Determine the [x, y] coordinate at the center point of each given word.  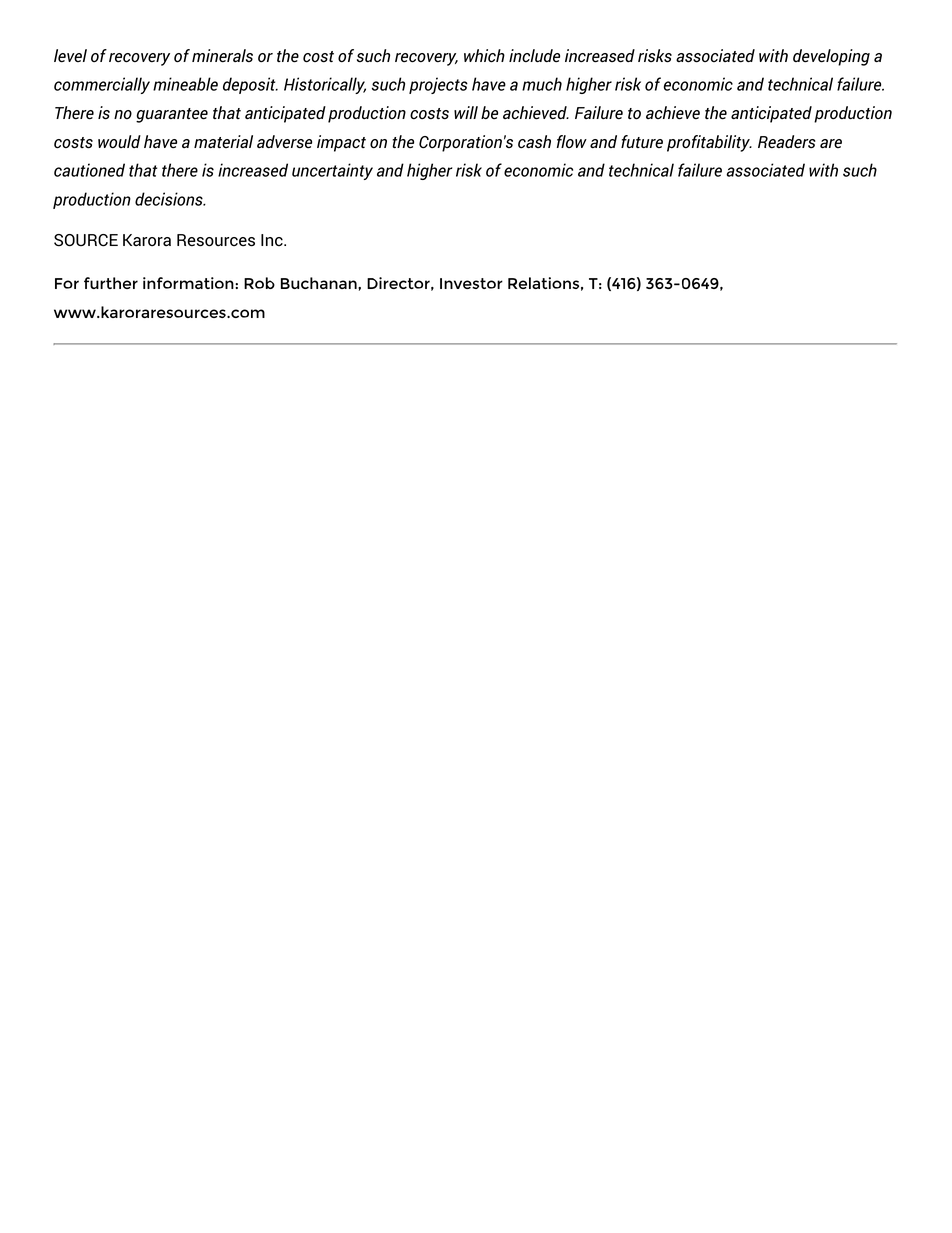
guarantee [172, 115]
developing [831, 57]
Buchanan [320, 283]
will [466, 112]
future [642, 141]
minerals [222, 56]
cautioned [89, 170]
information [189, 283]
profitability [709, 143]
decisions [170, 199]
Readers [787, 142]
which [484, 56]
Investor [471, 283]
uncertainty [332, 171]
